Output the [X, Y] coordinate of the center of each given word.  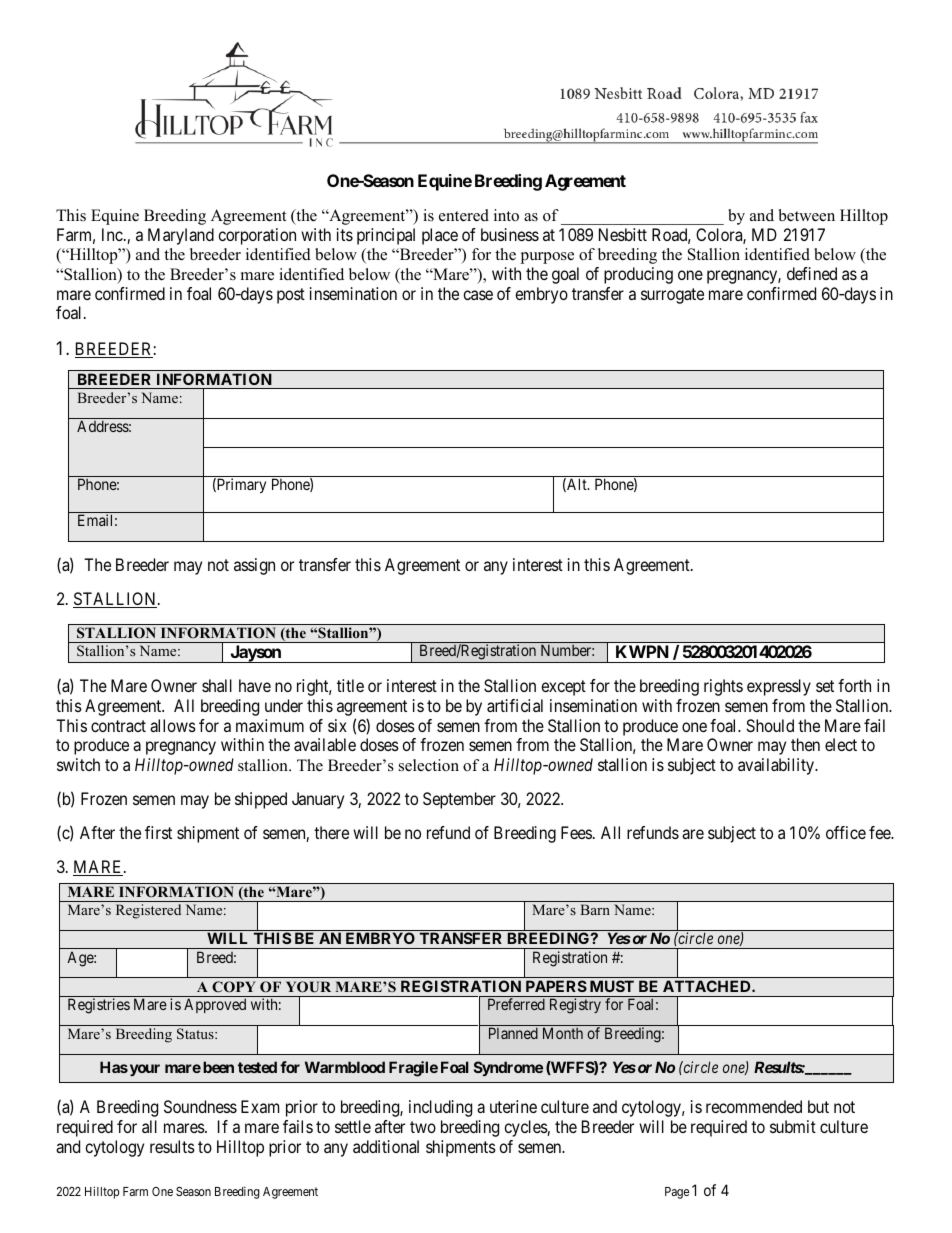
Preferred [516, 1004]
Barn [595, 909]
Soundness [200, 1106]
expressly [779, 687]
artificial [515, 705]
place [440, 236]
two [423, 1127]
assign [254, 566]
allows [173, 725]
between [807, 215]
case [478, 295]
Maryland [181, 236]
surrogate [672, 296]
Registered [148, 911]
